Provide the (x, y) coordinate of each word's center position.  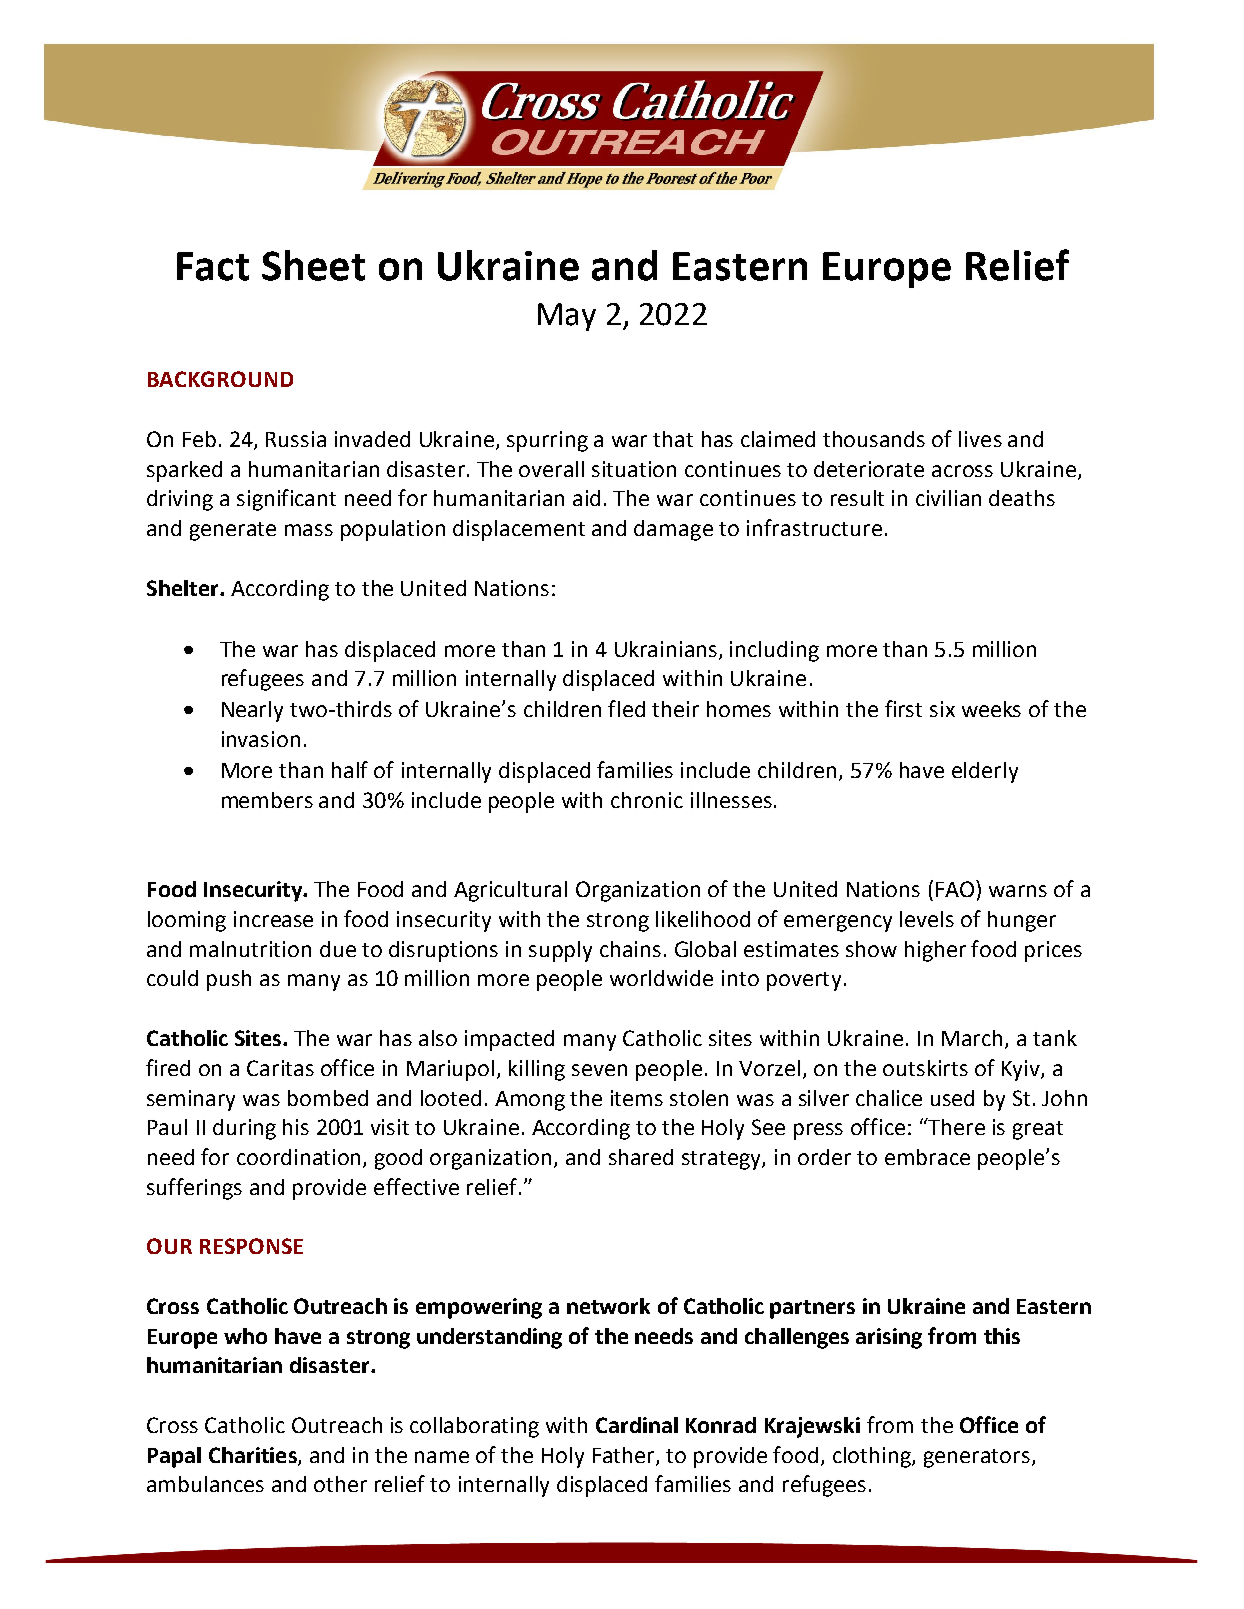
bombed (328, 1098)
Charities (254, 1456)
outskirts (925, 1068)
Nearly (252, 711)
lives (980, 439)
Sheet (313, 265)
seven (599, 1070)
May (567, 317)
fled (626, 708)
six (942, 709)
